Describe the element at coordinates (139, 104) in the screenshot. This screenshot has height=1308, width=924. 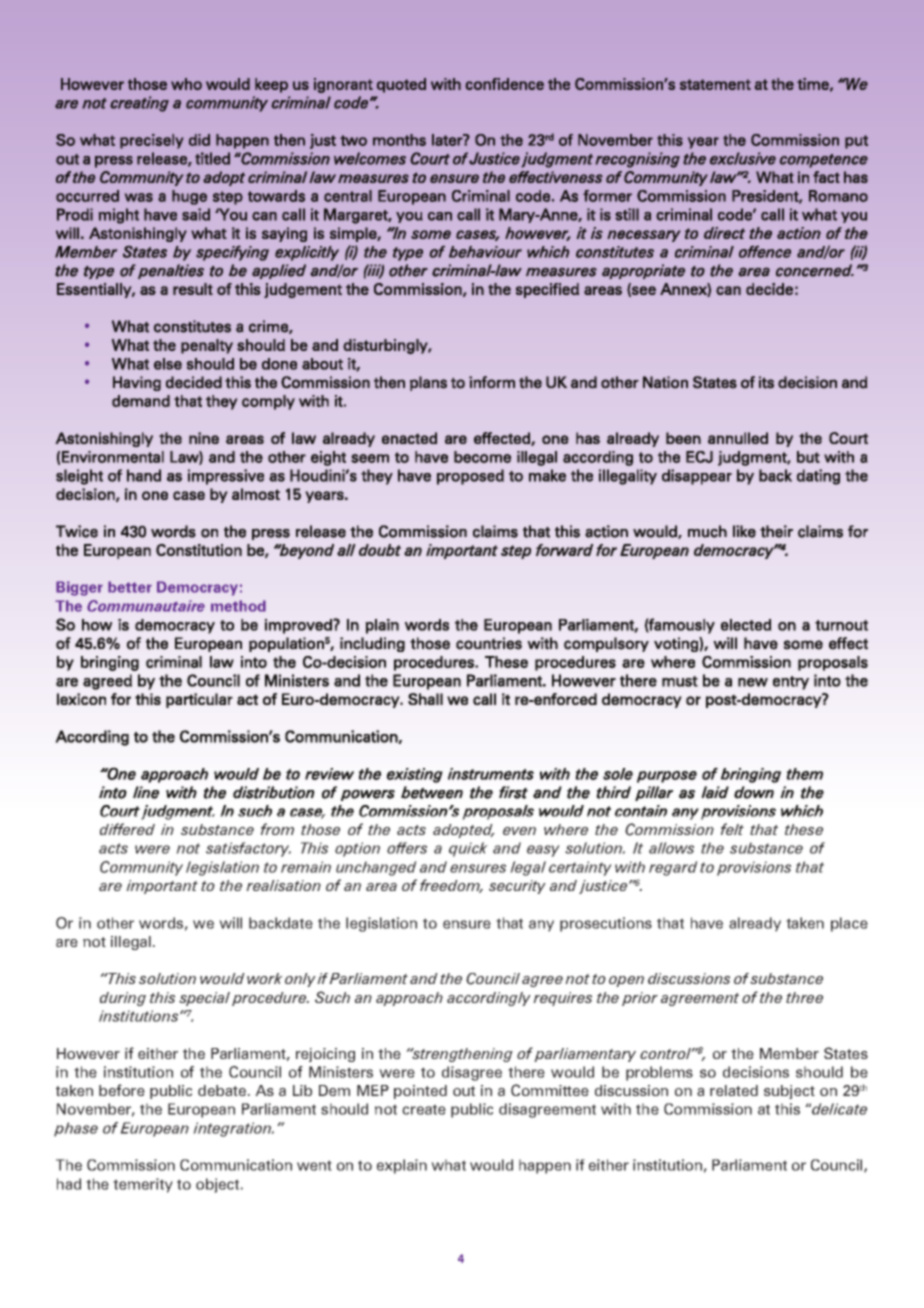
I see `creating` at that location.
